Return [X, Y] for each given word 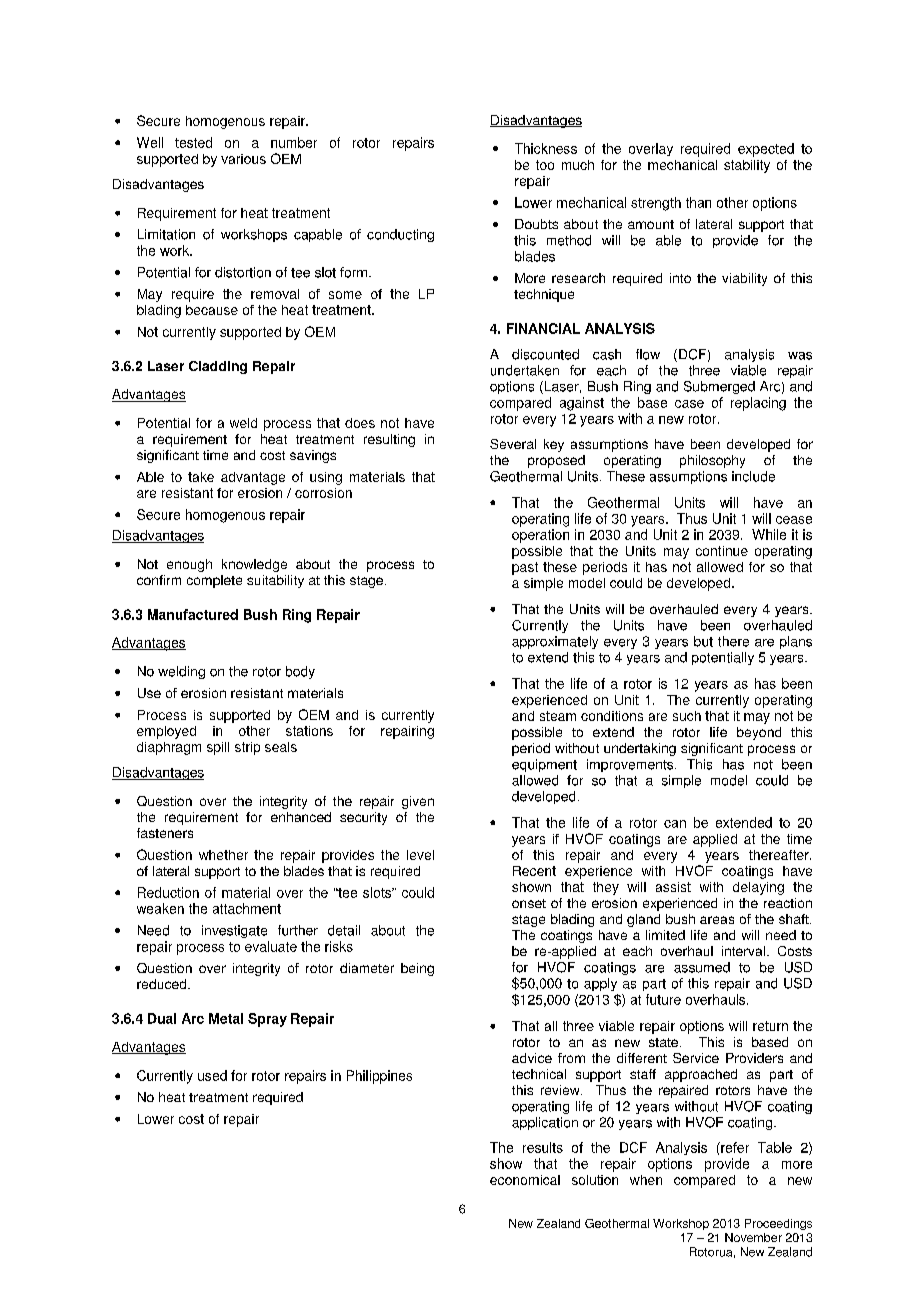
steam [558, 716]
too [545, 165]
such [687, 716]
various [243, 159]
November [753, 1237]
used [212, 1075]
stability [747, 166]
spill [218, 748]
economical [525, 1180]
